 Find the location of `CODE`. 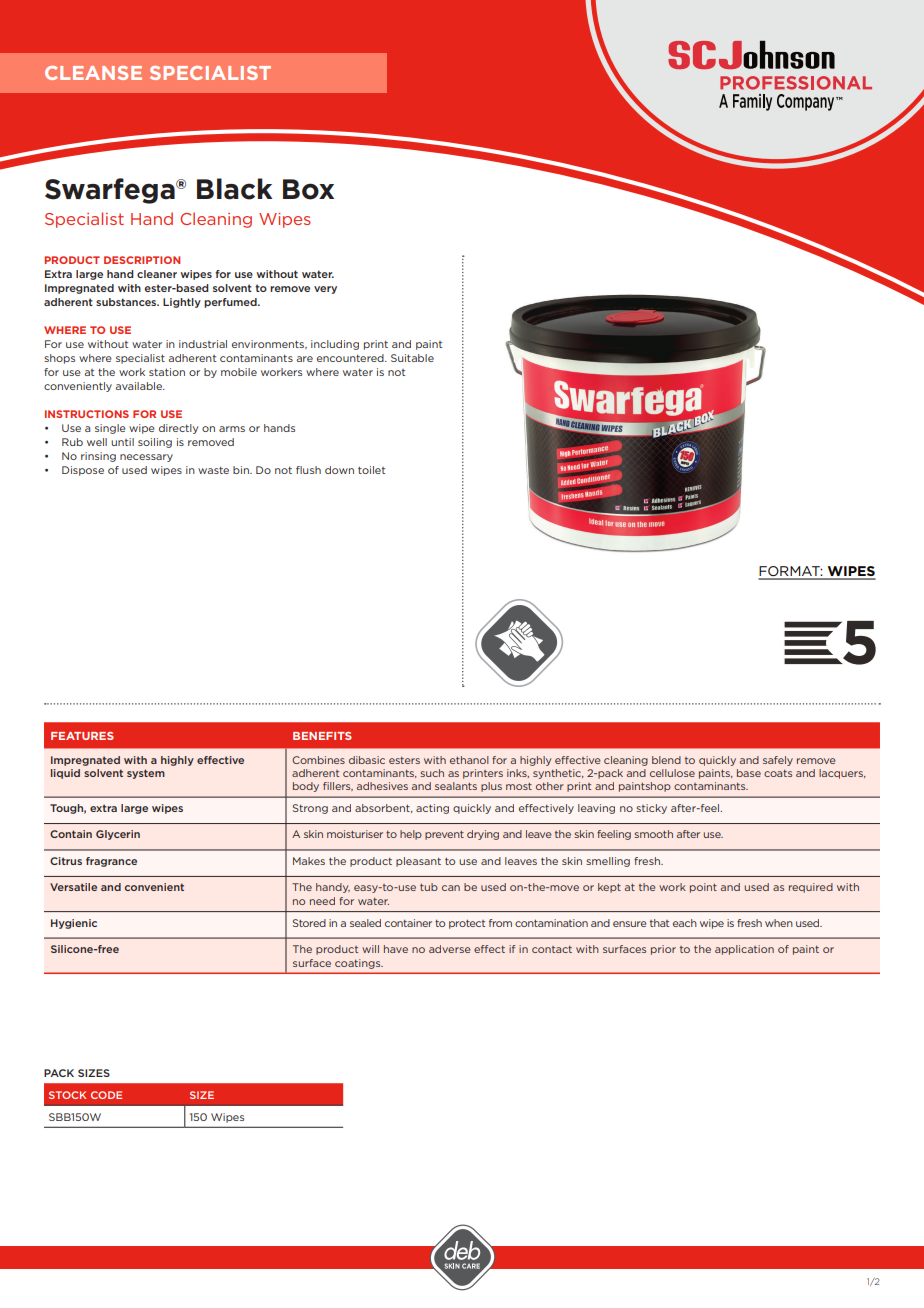

CODE is located at coordinates (106, 1095).
